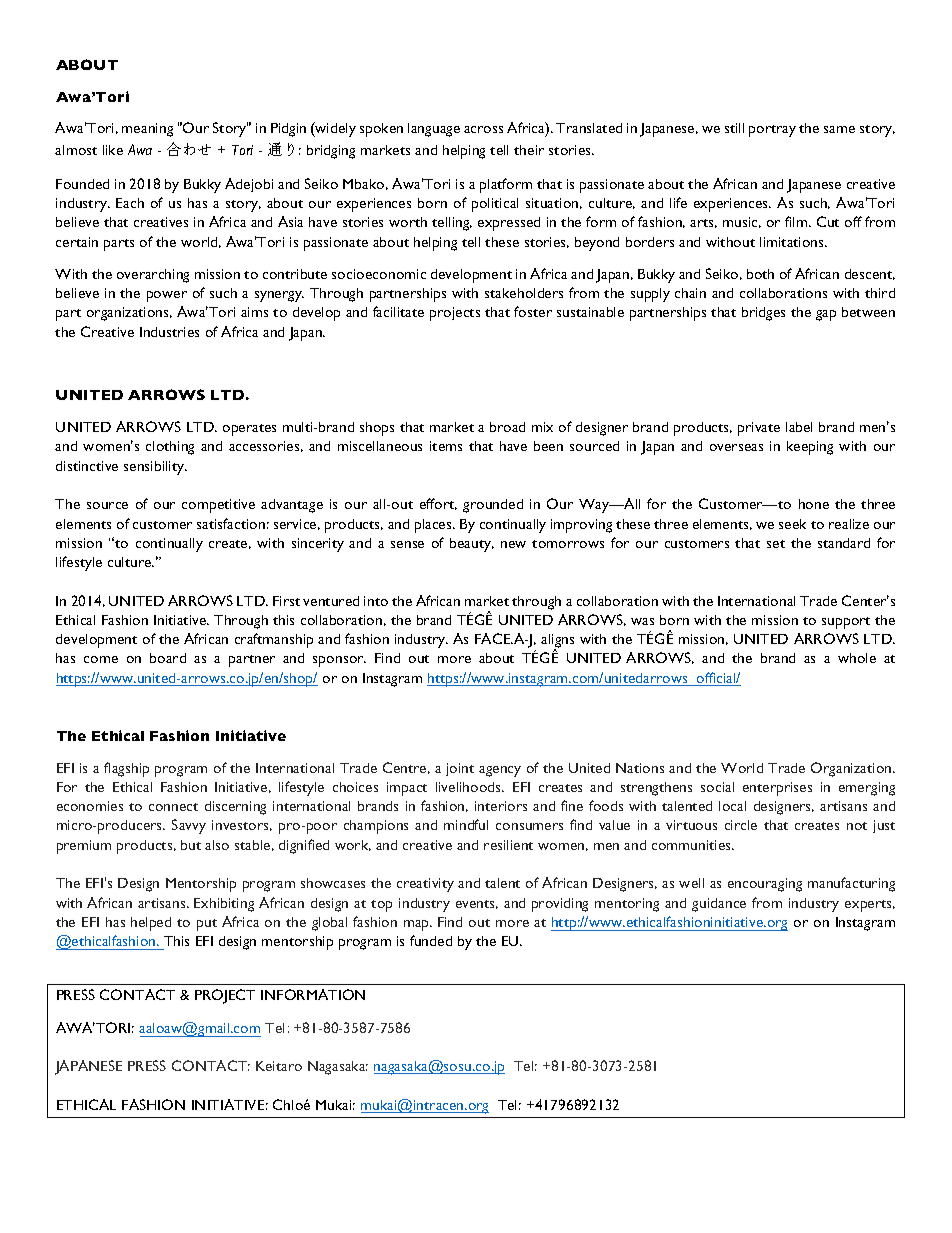  What do you see at coordinates (772, 131) in the screenshot?
I see `portray` at bounding box center [772, 131].
